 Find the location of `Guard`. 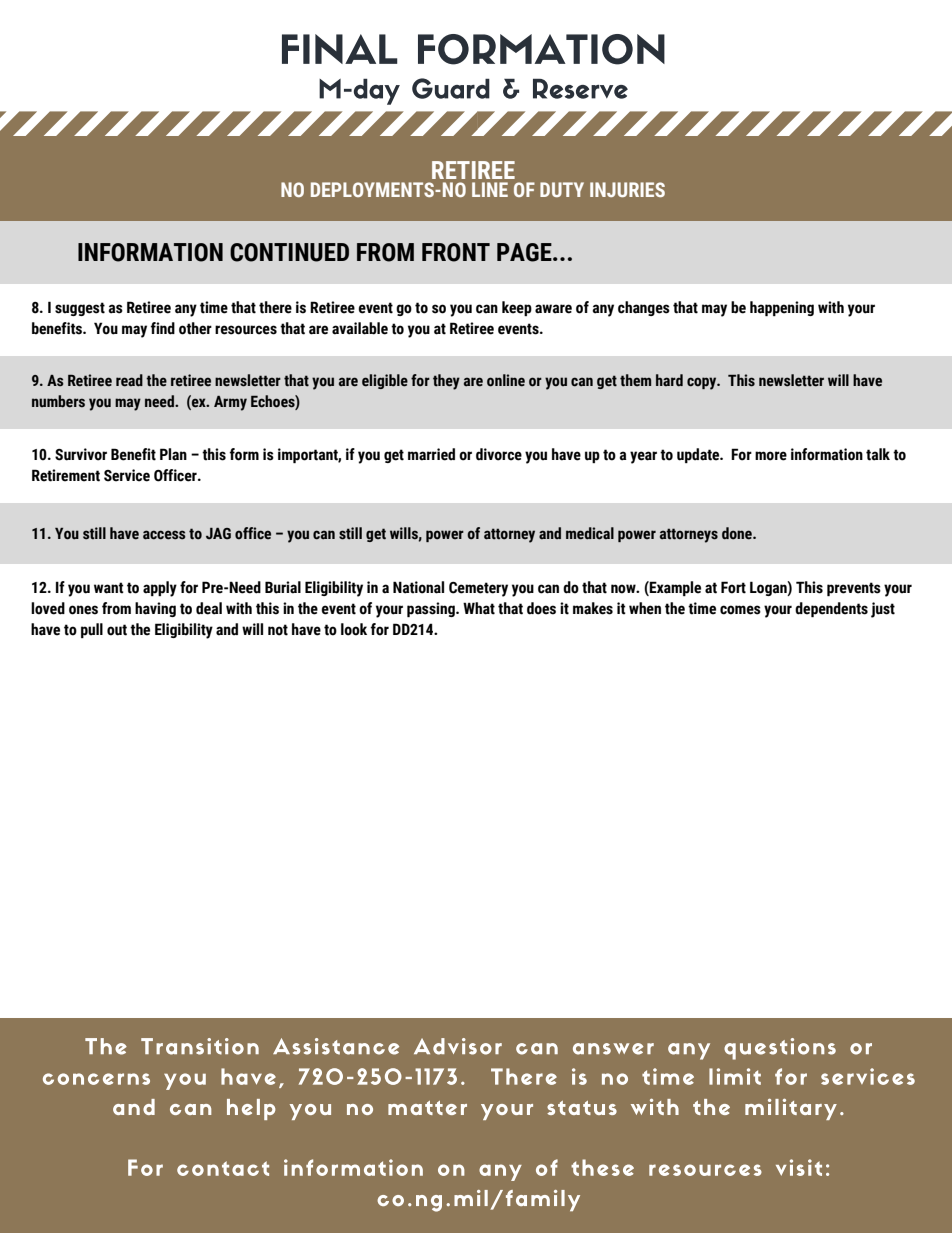

Guard is located at coordinates (451, 88).
